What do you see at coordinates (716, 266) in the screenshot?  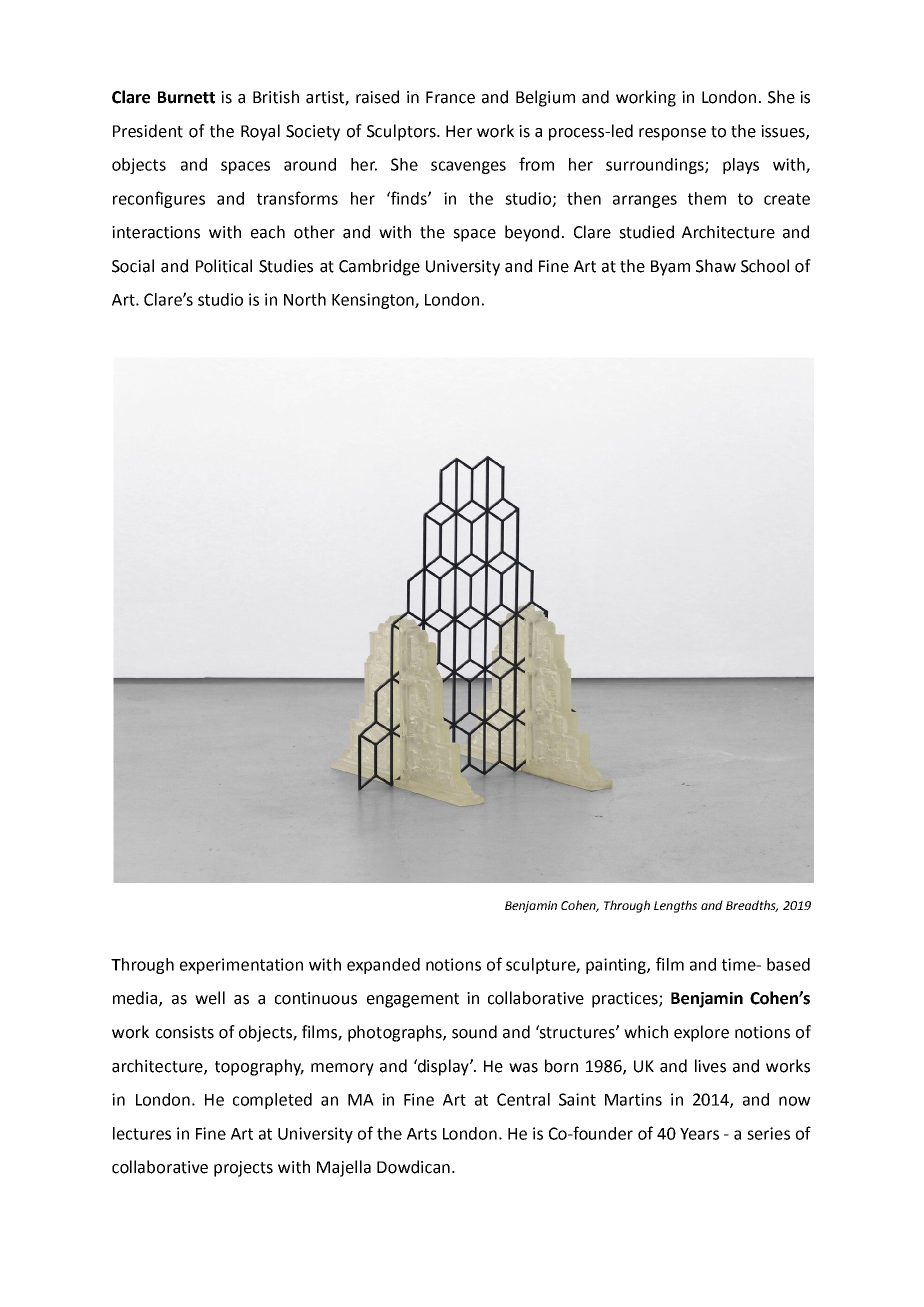 I see `Shaw` at bounding box center [716, 266].
